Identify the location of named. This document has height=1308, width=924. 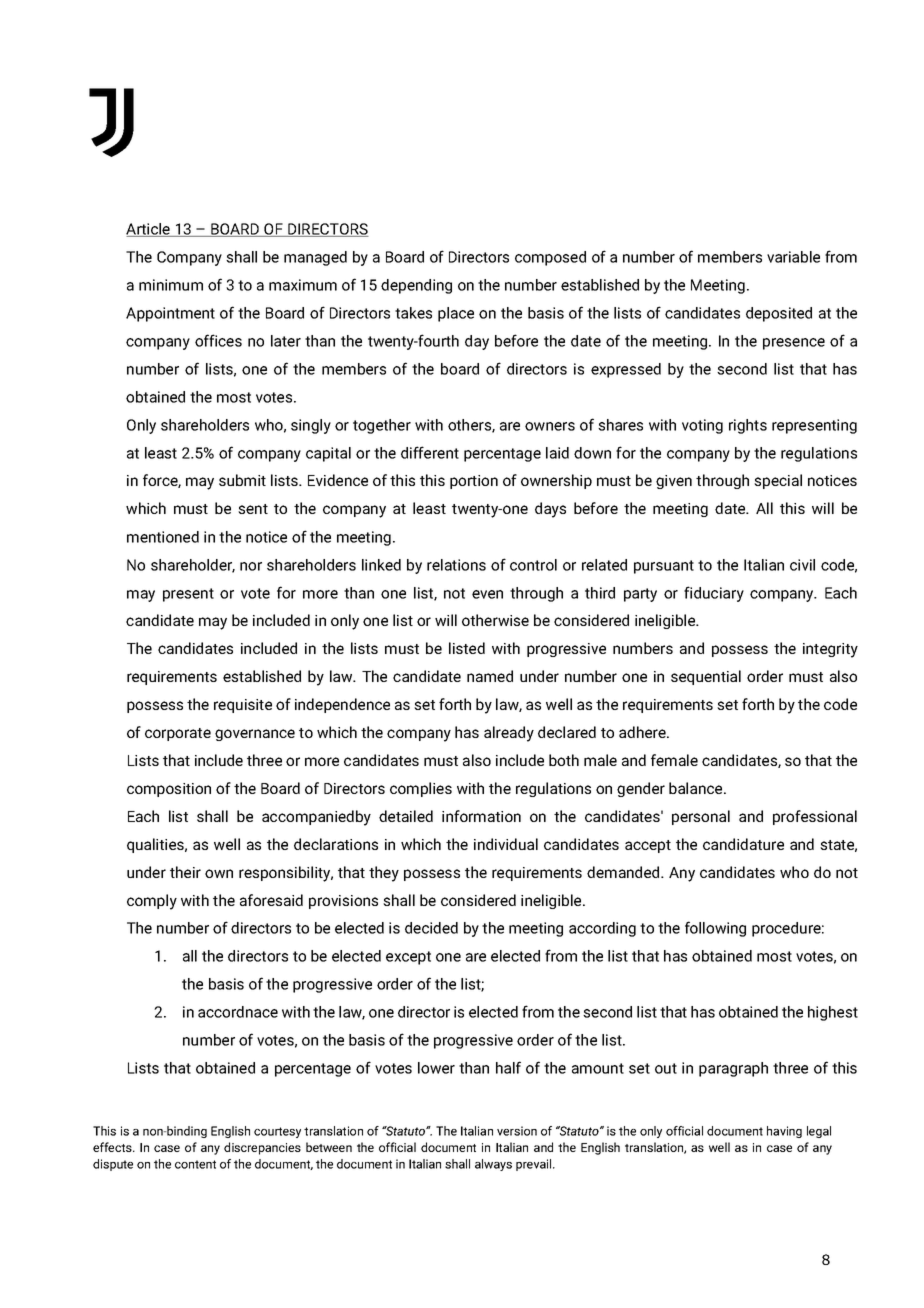
(490, 676).
